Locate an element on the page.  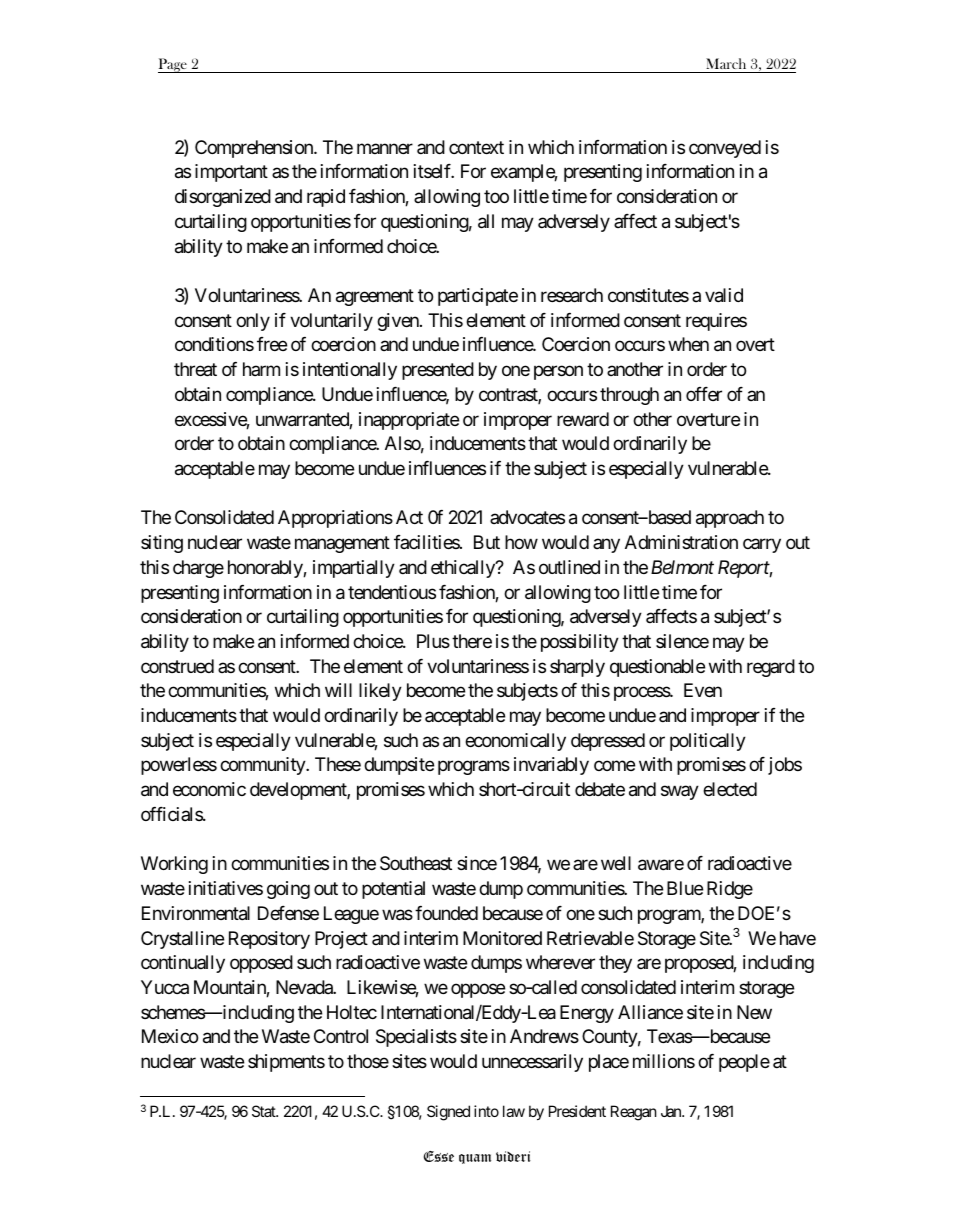
valid is located at coordinates (724, 295).
